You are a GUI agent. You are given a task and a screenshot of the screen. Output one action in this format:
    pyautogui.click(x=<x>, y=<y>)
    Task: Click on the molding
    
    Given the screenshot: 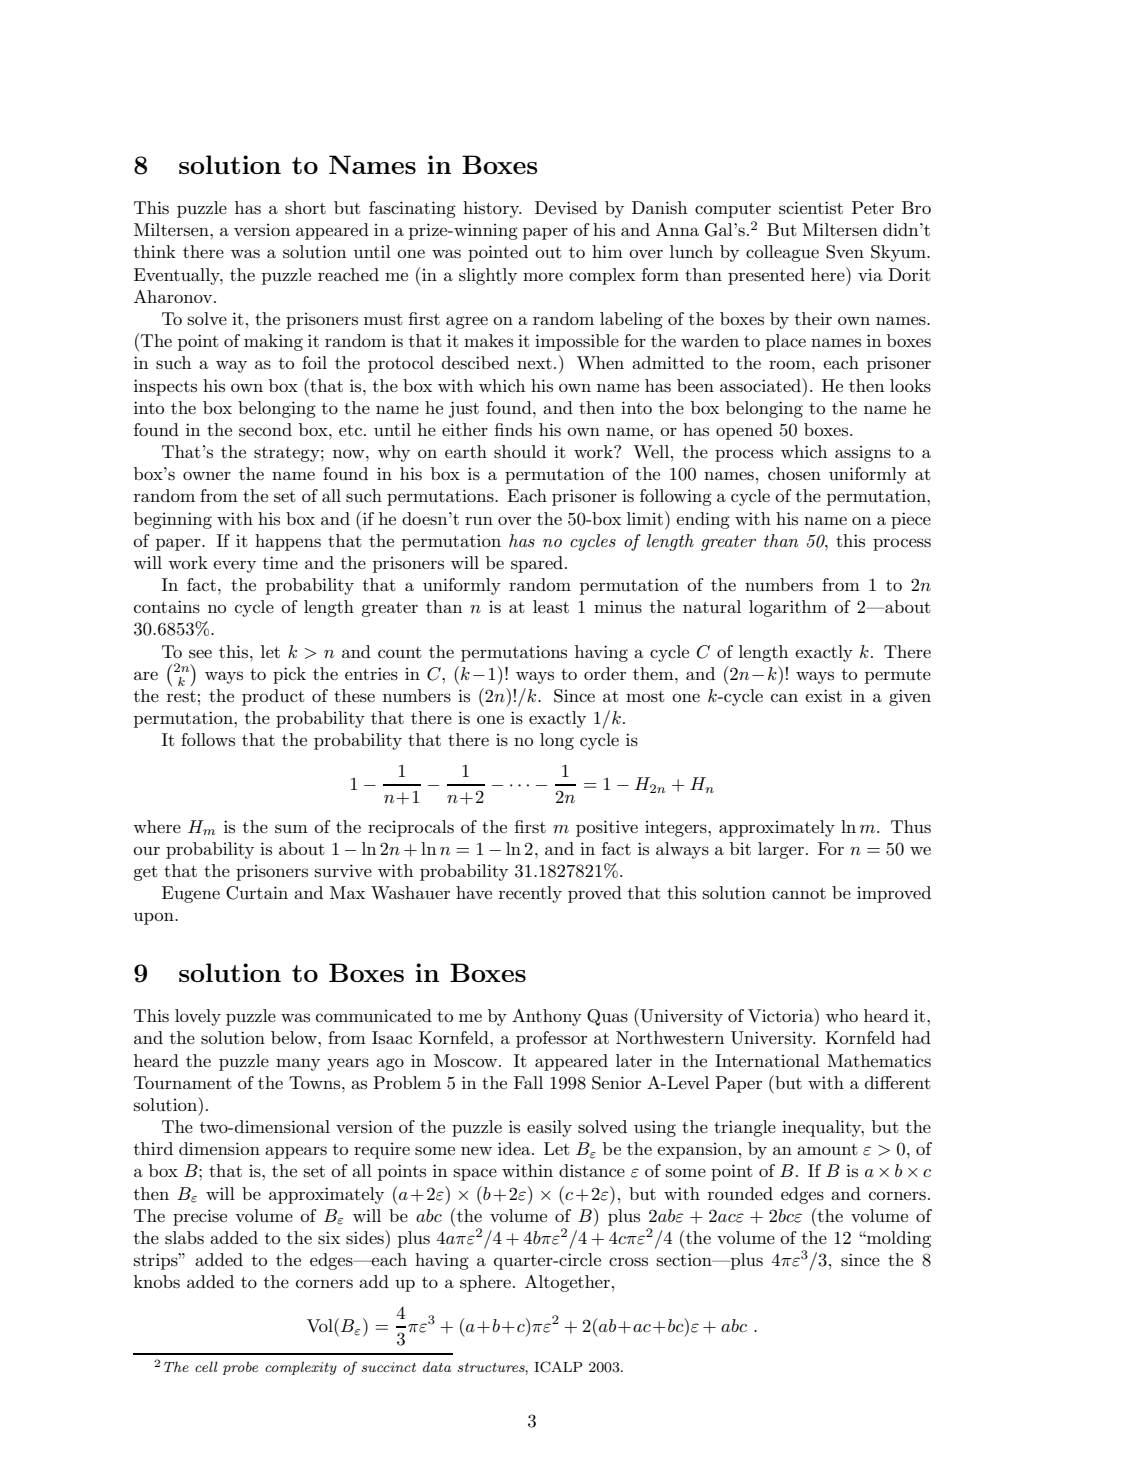 What is the action you would take?
    pyautogui.click(x=898, y=1239)
